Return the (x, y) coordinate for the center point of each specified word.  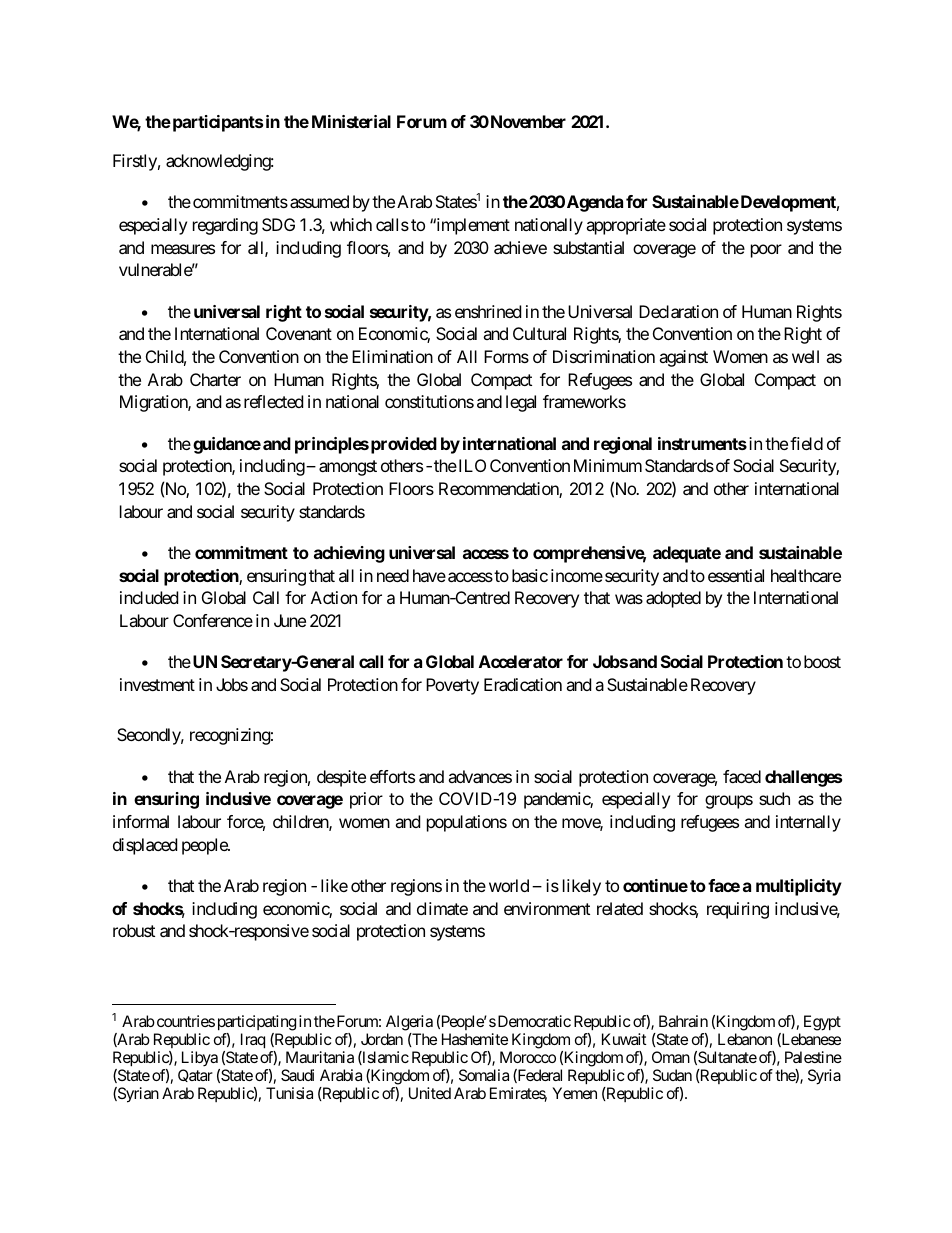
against (683, 358)
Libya (200, 1060)
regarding (225, 226)
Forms (506, 356)
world (509, 885)
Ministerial (351, 121)
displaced (145, 846)
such (774, 798)
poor (766, 251)
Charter (215, 379)
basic (530, 575)
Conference (213, 620)
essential (736, 575)
